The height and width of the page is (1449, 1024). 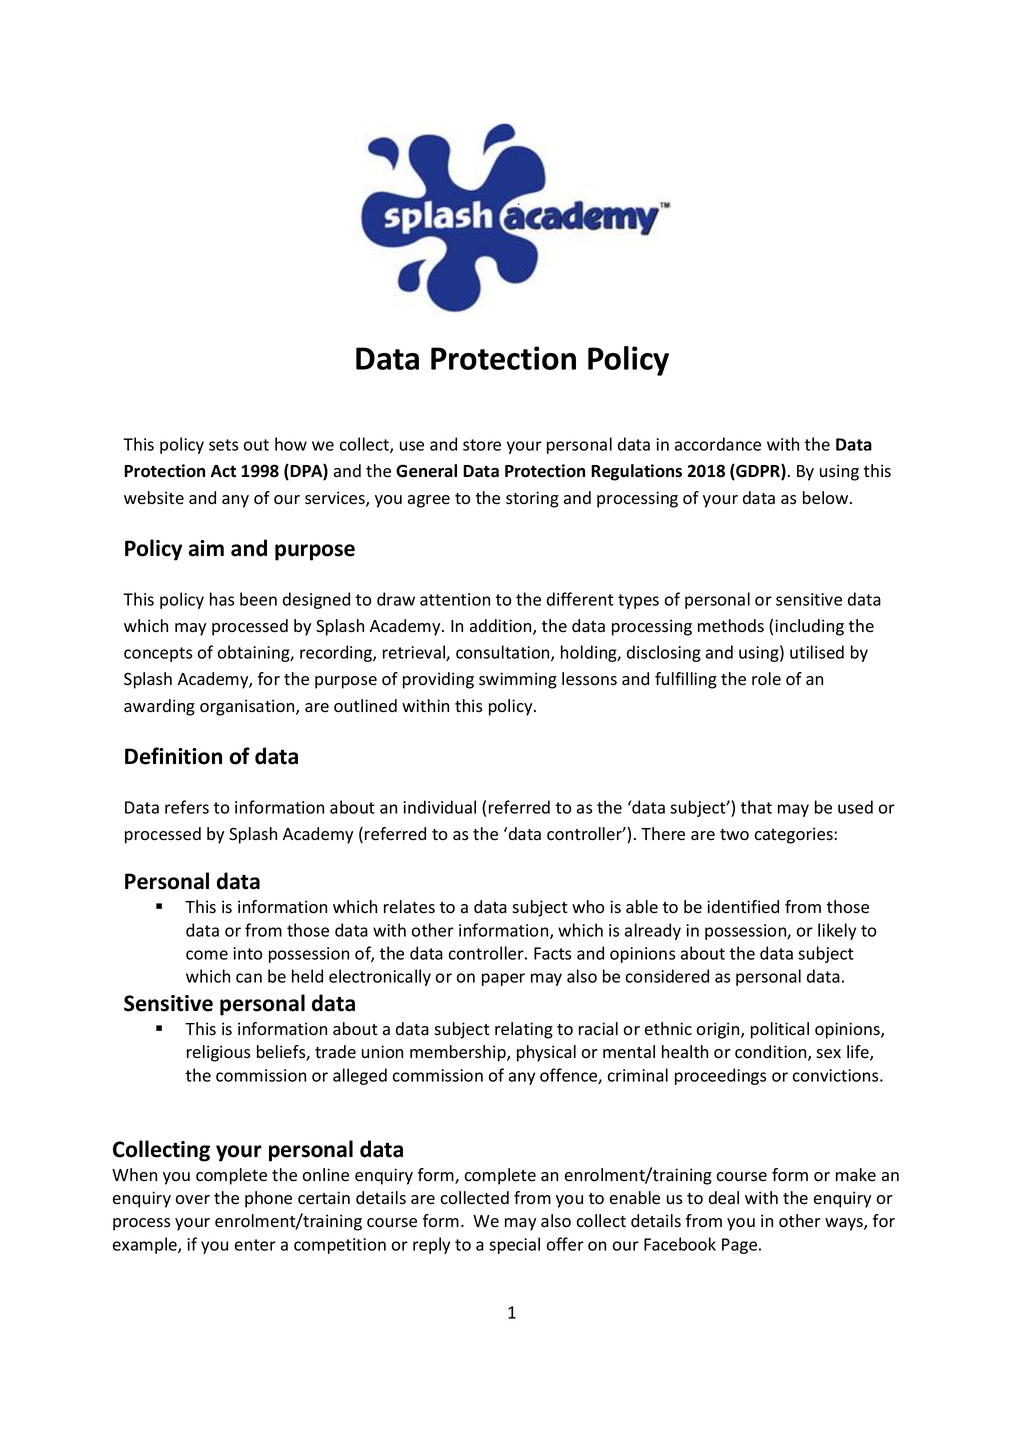 What do you see at coordinates (766, 679) in the page?
I see `role` at bounding box center [766, 679].
